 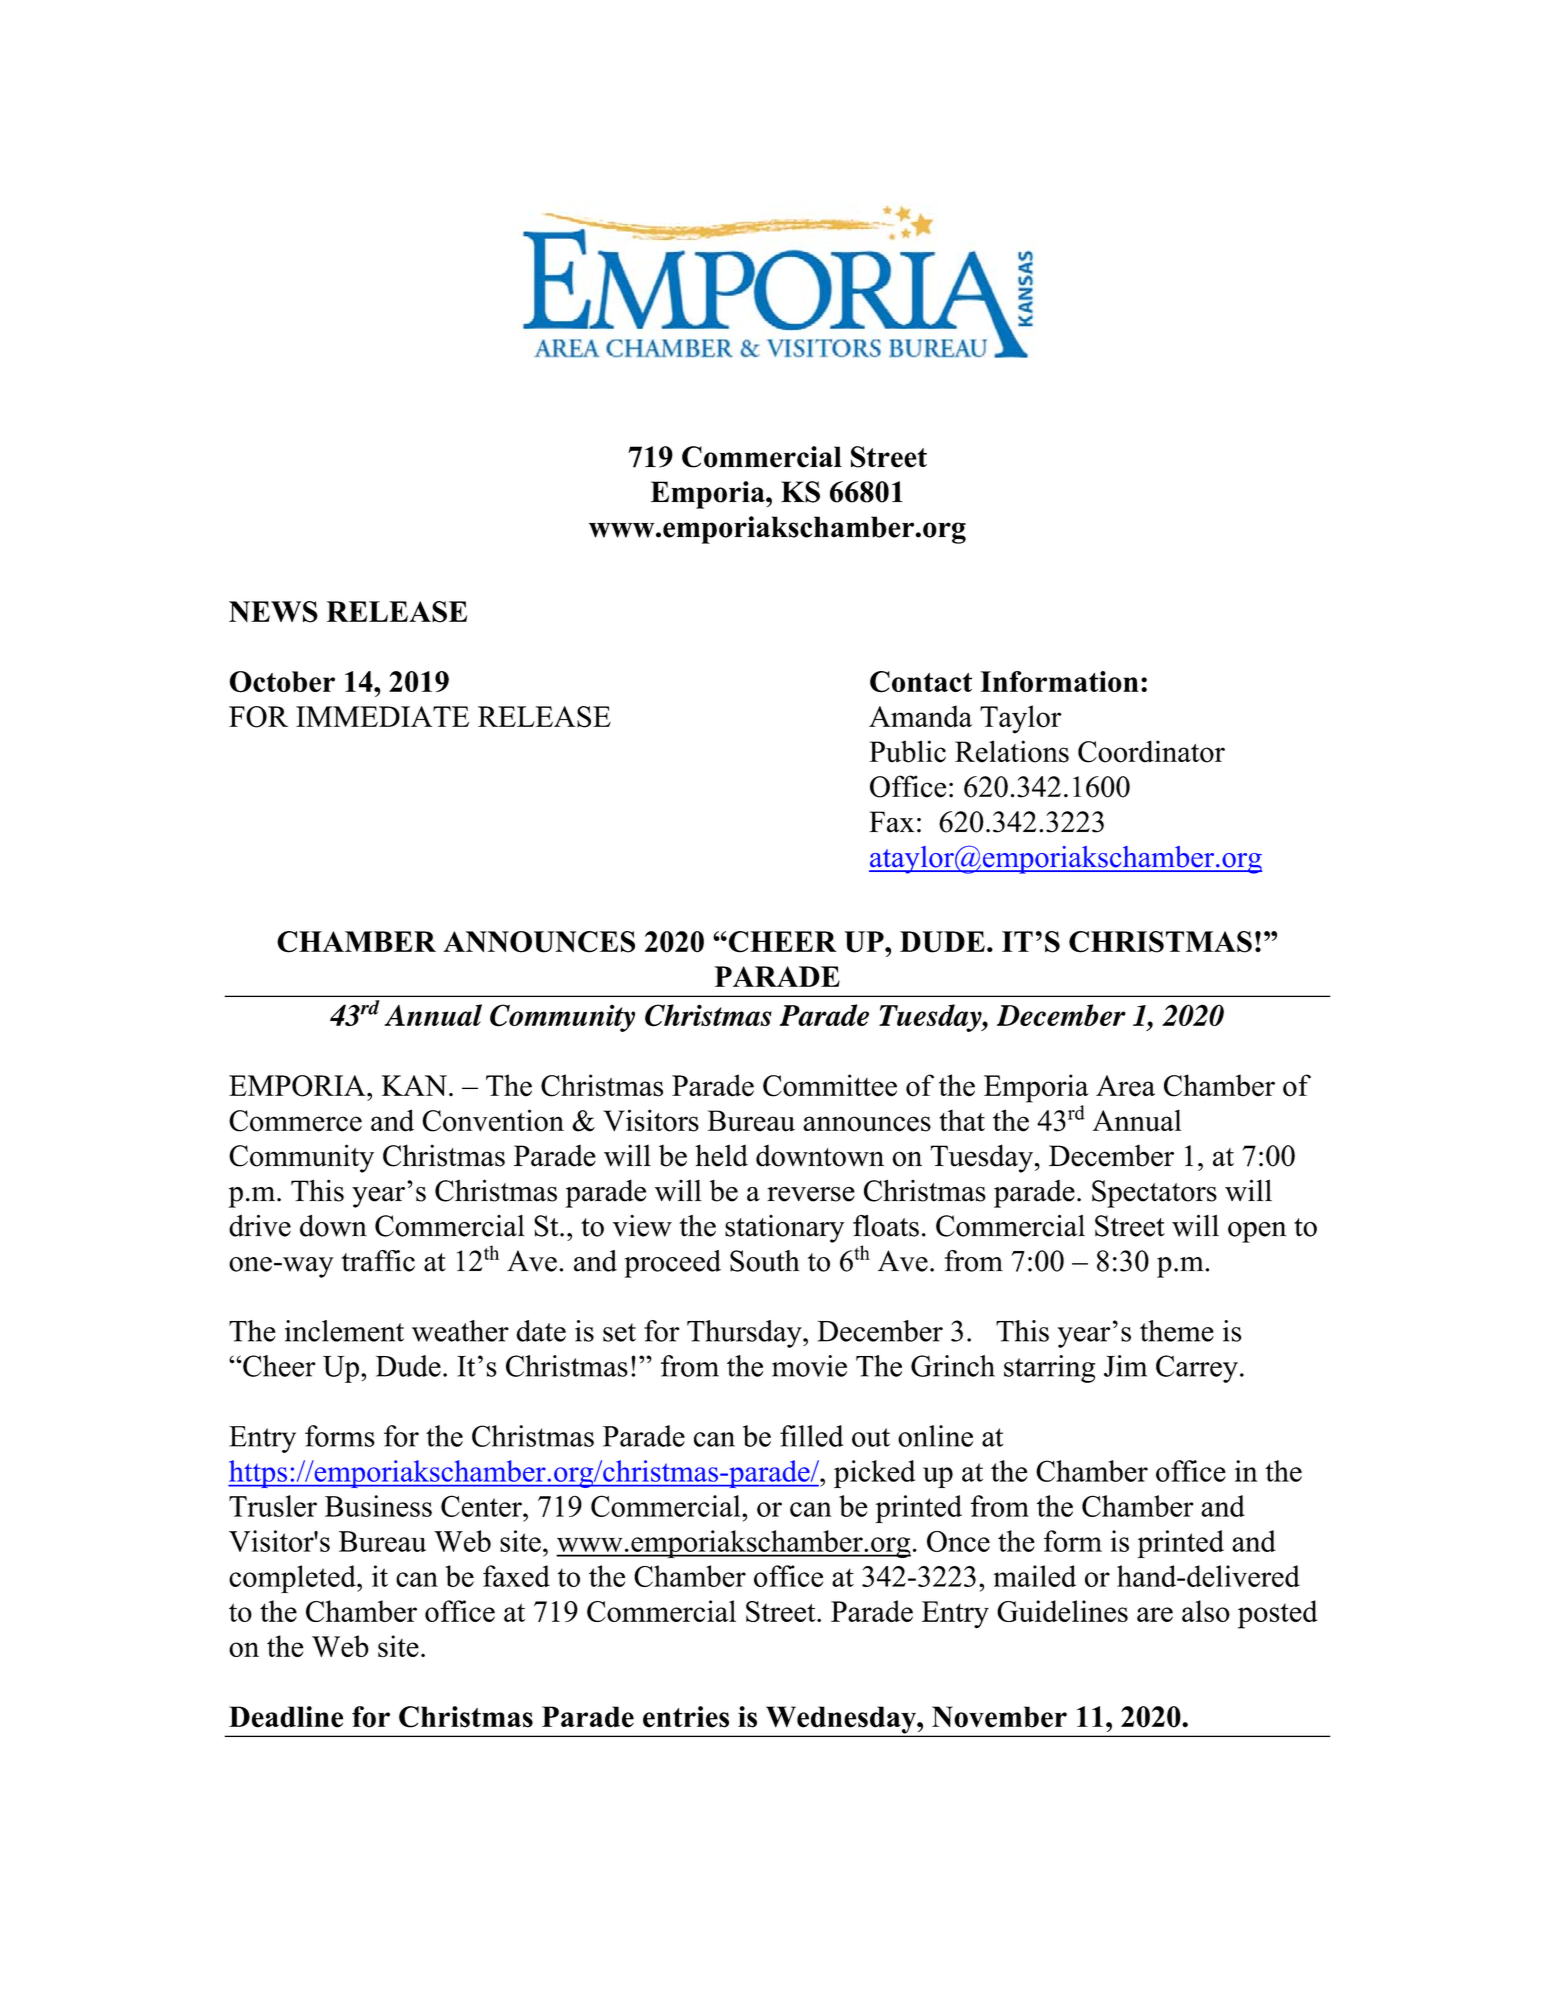 What do you see at coordinates (282, 682) in the screenshot?
I see `October` at bounding box center [282, 682].
